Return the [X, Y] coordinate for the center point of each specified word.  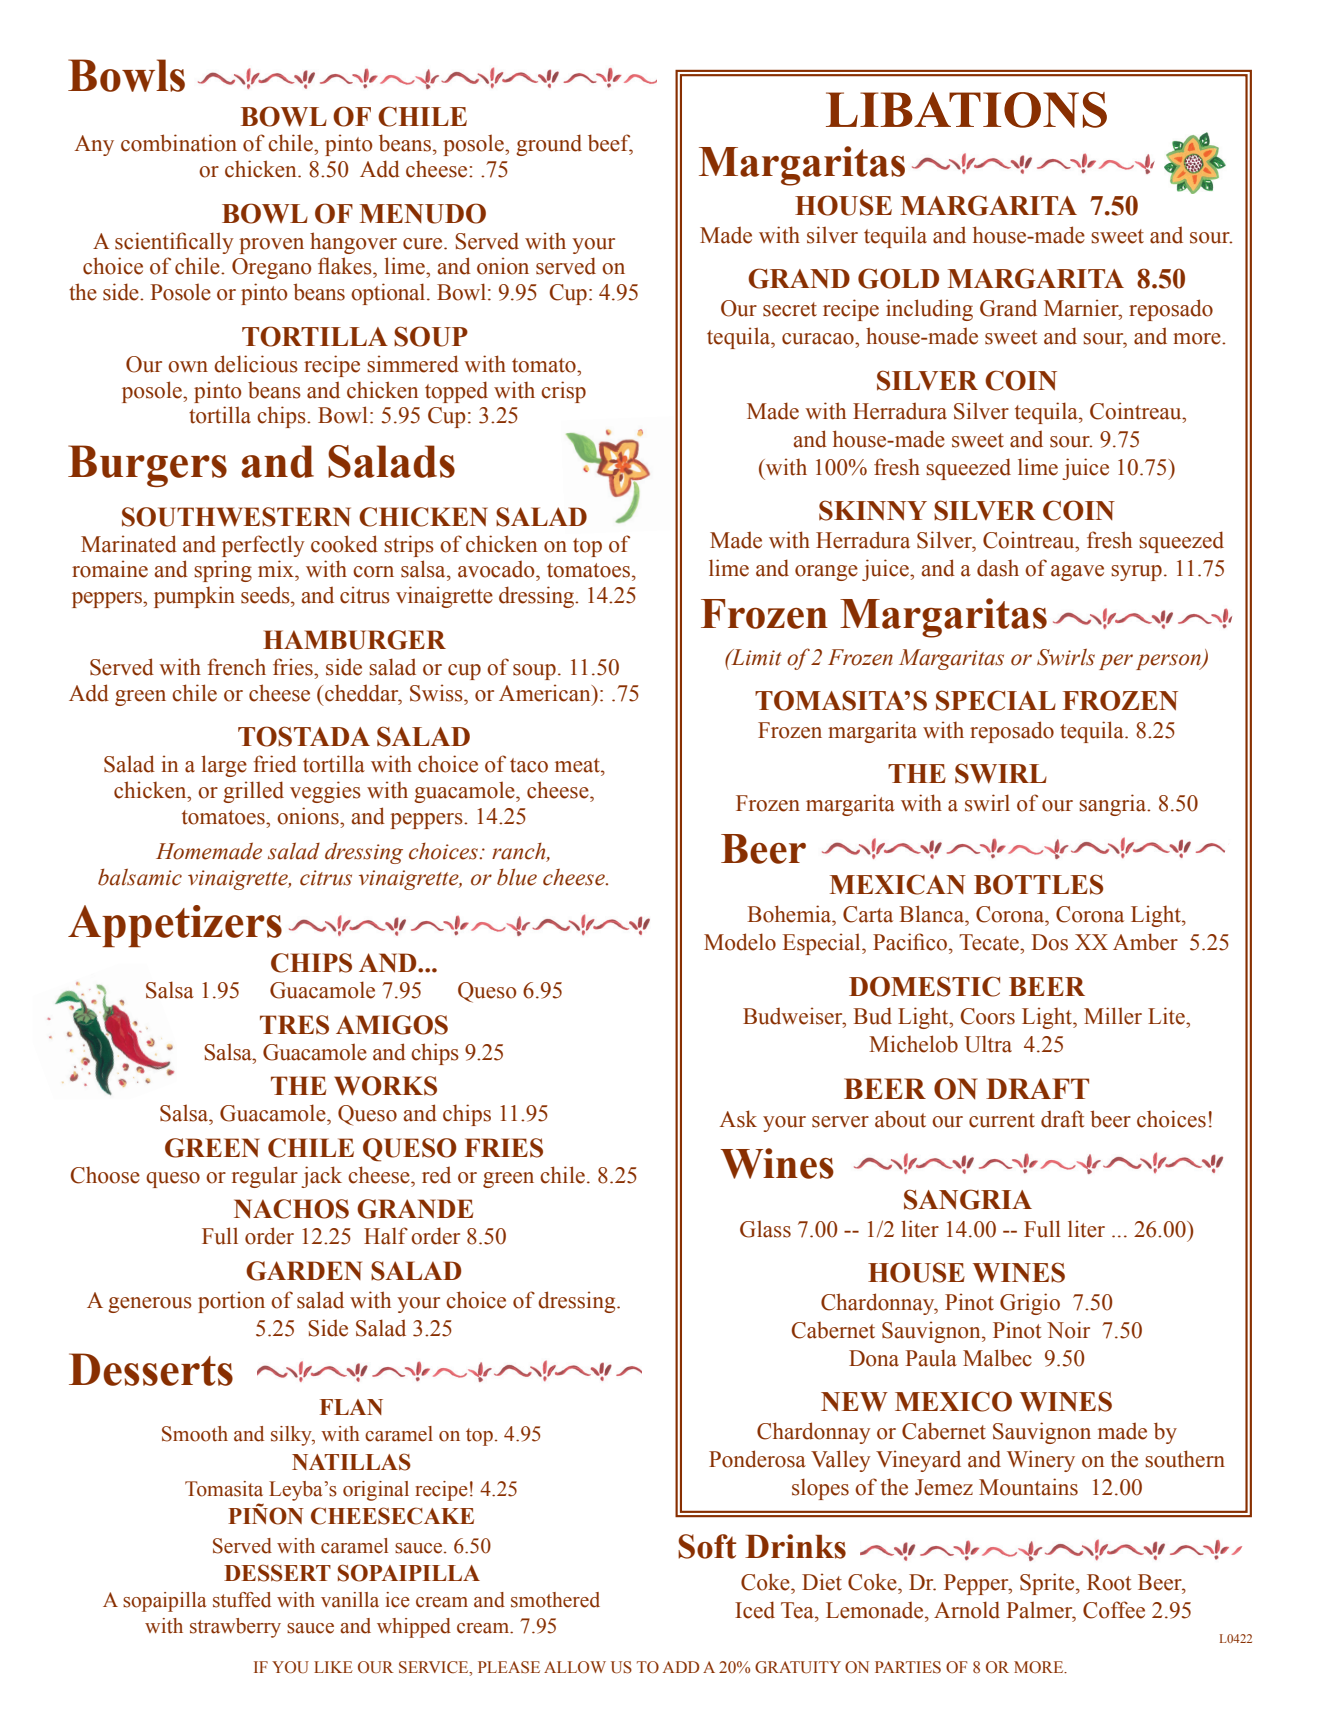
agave [1077, 573]
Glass [765, 1229]
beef [610, 144]
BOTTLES [1038, 884]
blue [517, 877]
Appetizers [175, 926]
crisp [563, 392]
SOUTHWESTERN [236, 517]
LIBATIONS [966, 110]
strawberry [235, 1628]
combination [179, 143]
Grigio [1030, 1304]
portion [231, 1302]
